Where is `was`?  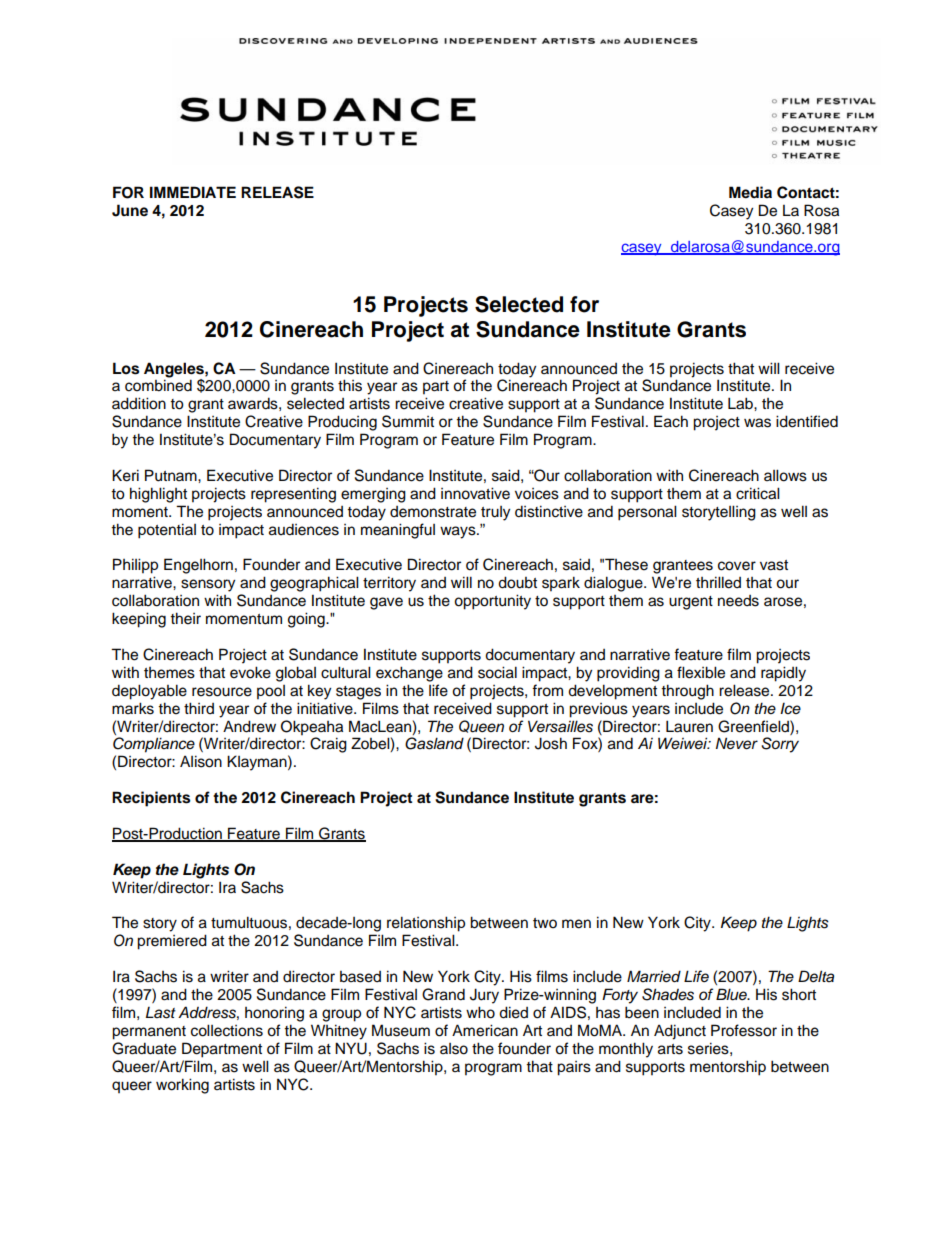 was is located at coordinates (757, 423).
